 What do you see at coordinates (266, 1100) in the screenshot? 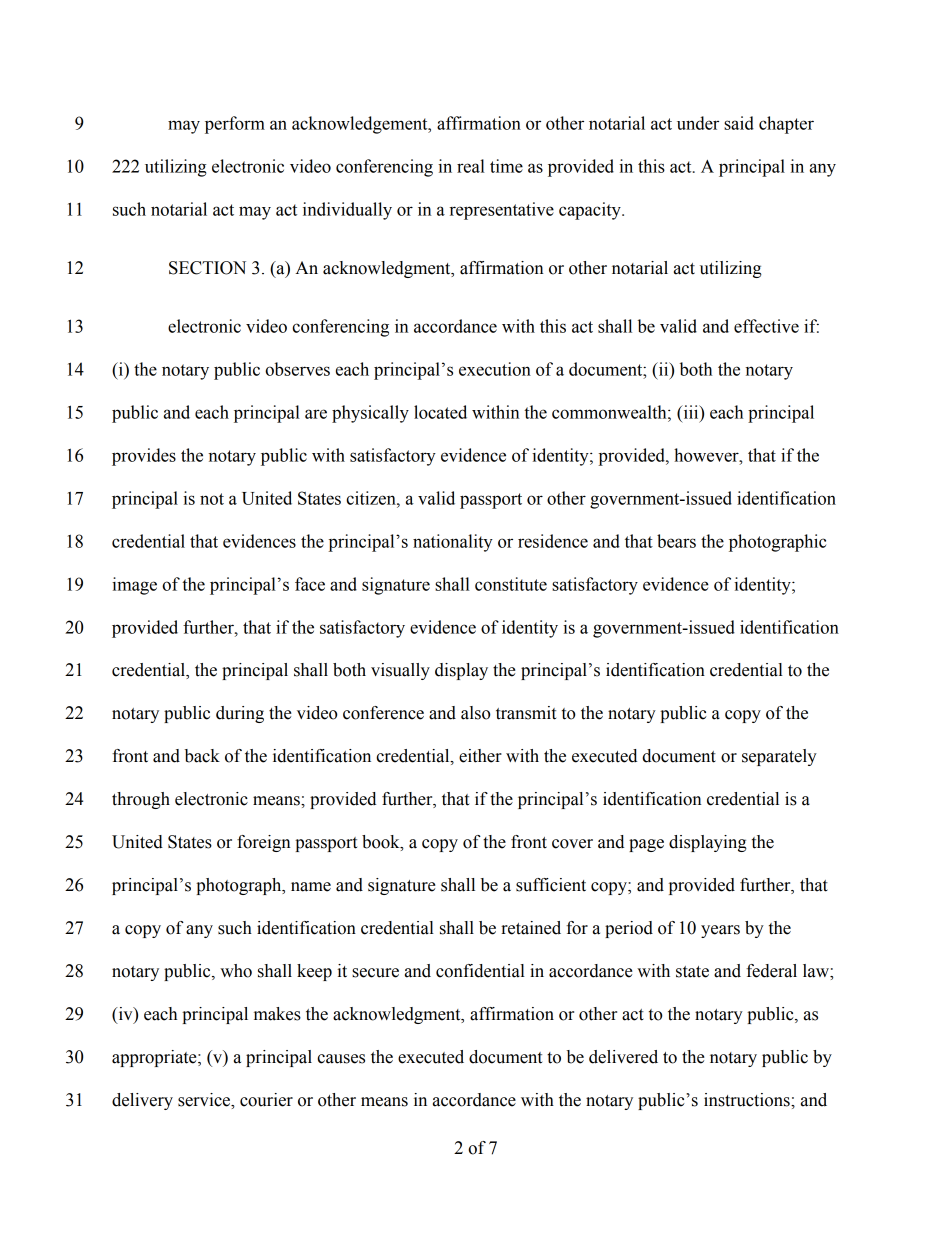
I see `courier` at bounding box center [266, 1100].
